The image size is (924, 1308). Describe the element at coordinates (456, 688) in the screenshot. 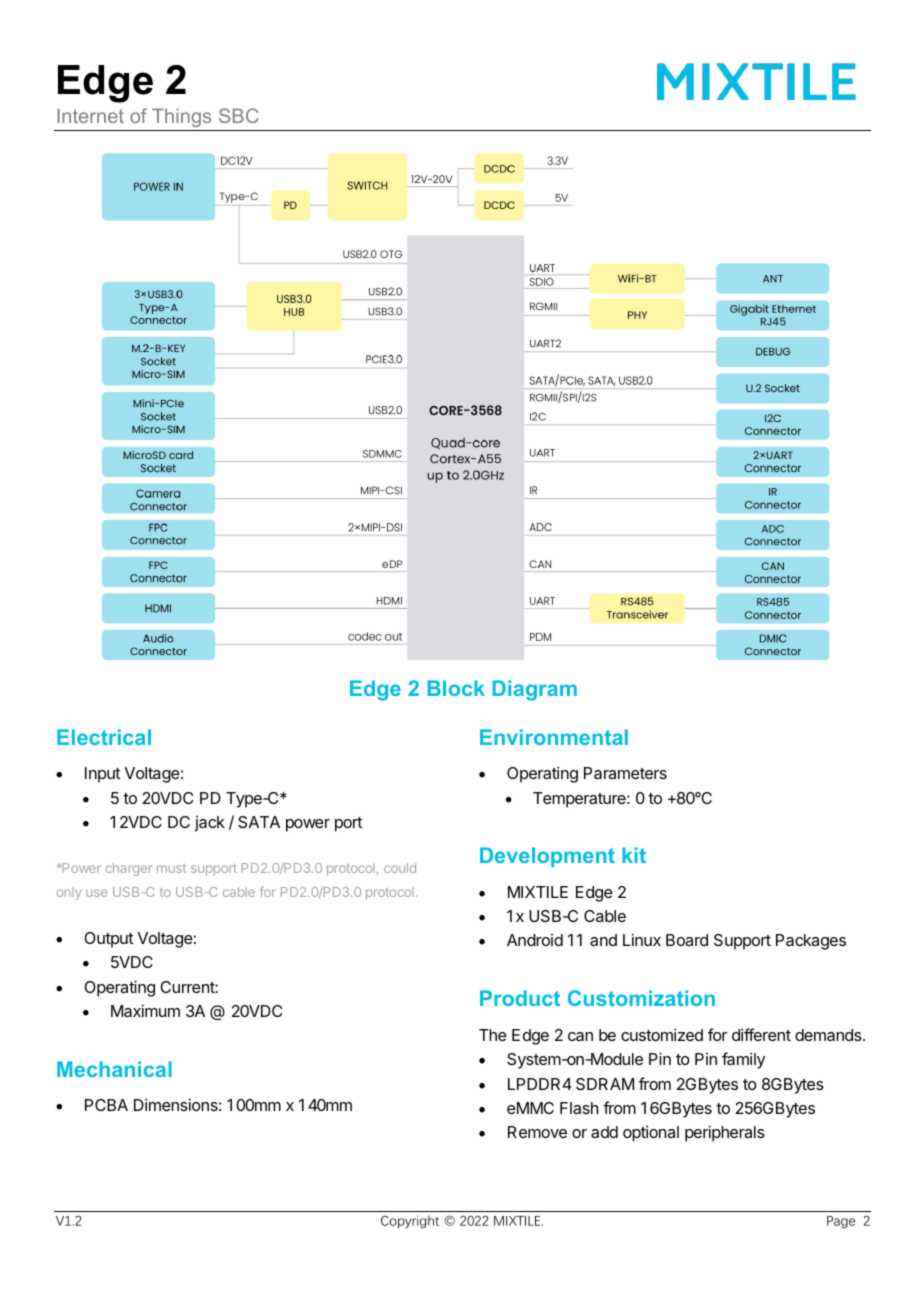

I see `Block` at that location.
